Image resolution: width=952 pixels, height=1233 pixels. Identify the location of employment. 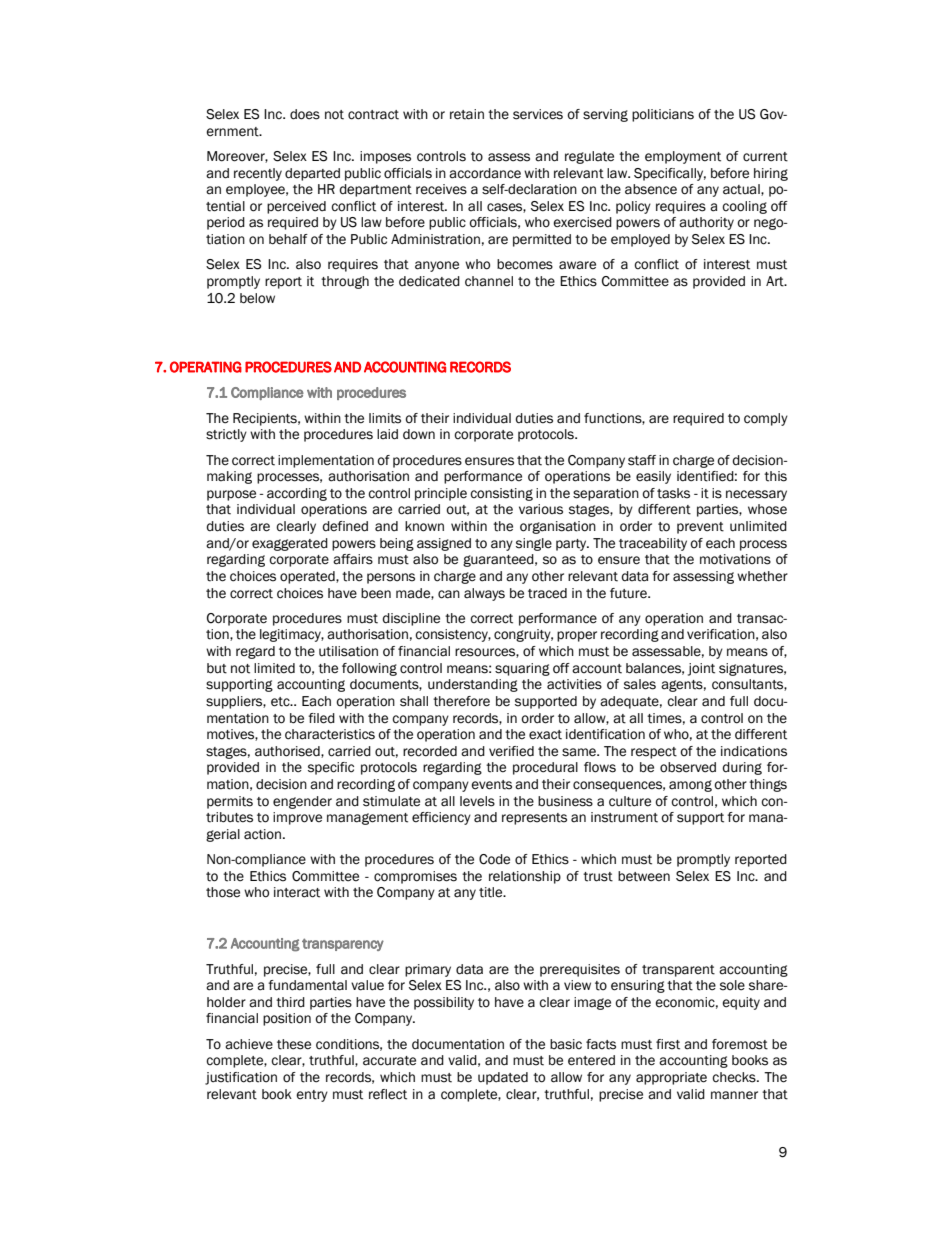
(683, 157).
